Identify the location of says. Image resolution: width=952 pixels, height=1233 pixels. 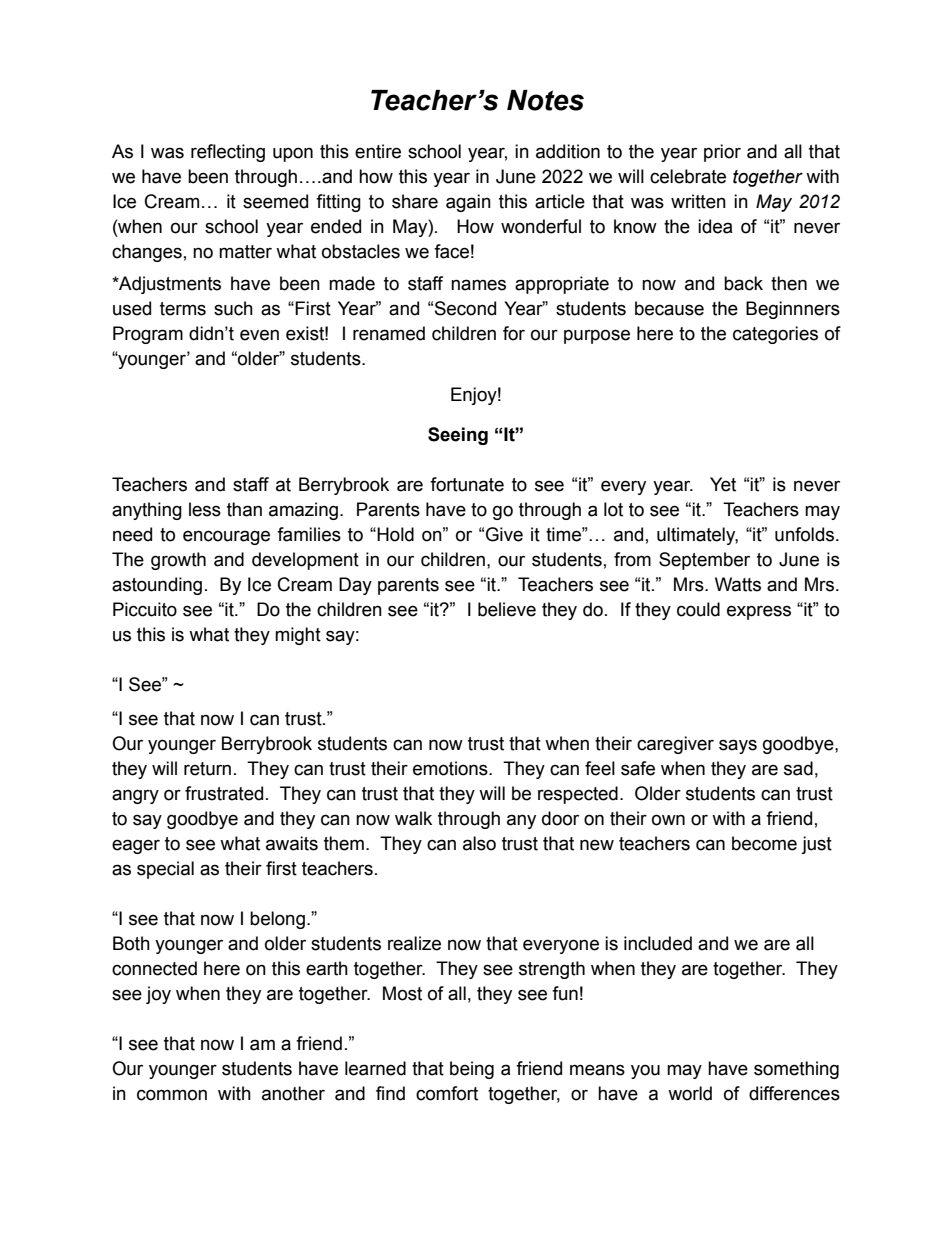
(738, 746).
